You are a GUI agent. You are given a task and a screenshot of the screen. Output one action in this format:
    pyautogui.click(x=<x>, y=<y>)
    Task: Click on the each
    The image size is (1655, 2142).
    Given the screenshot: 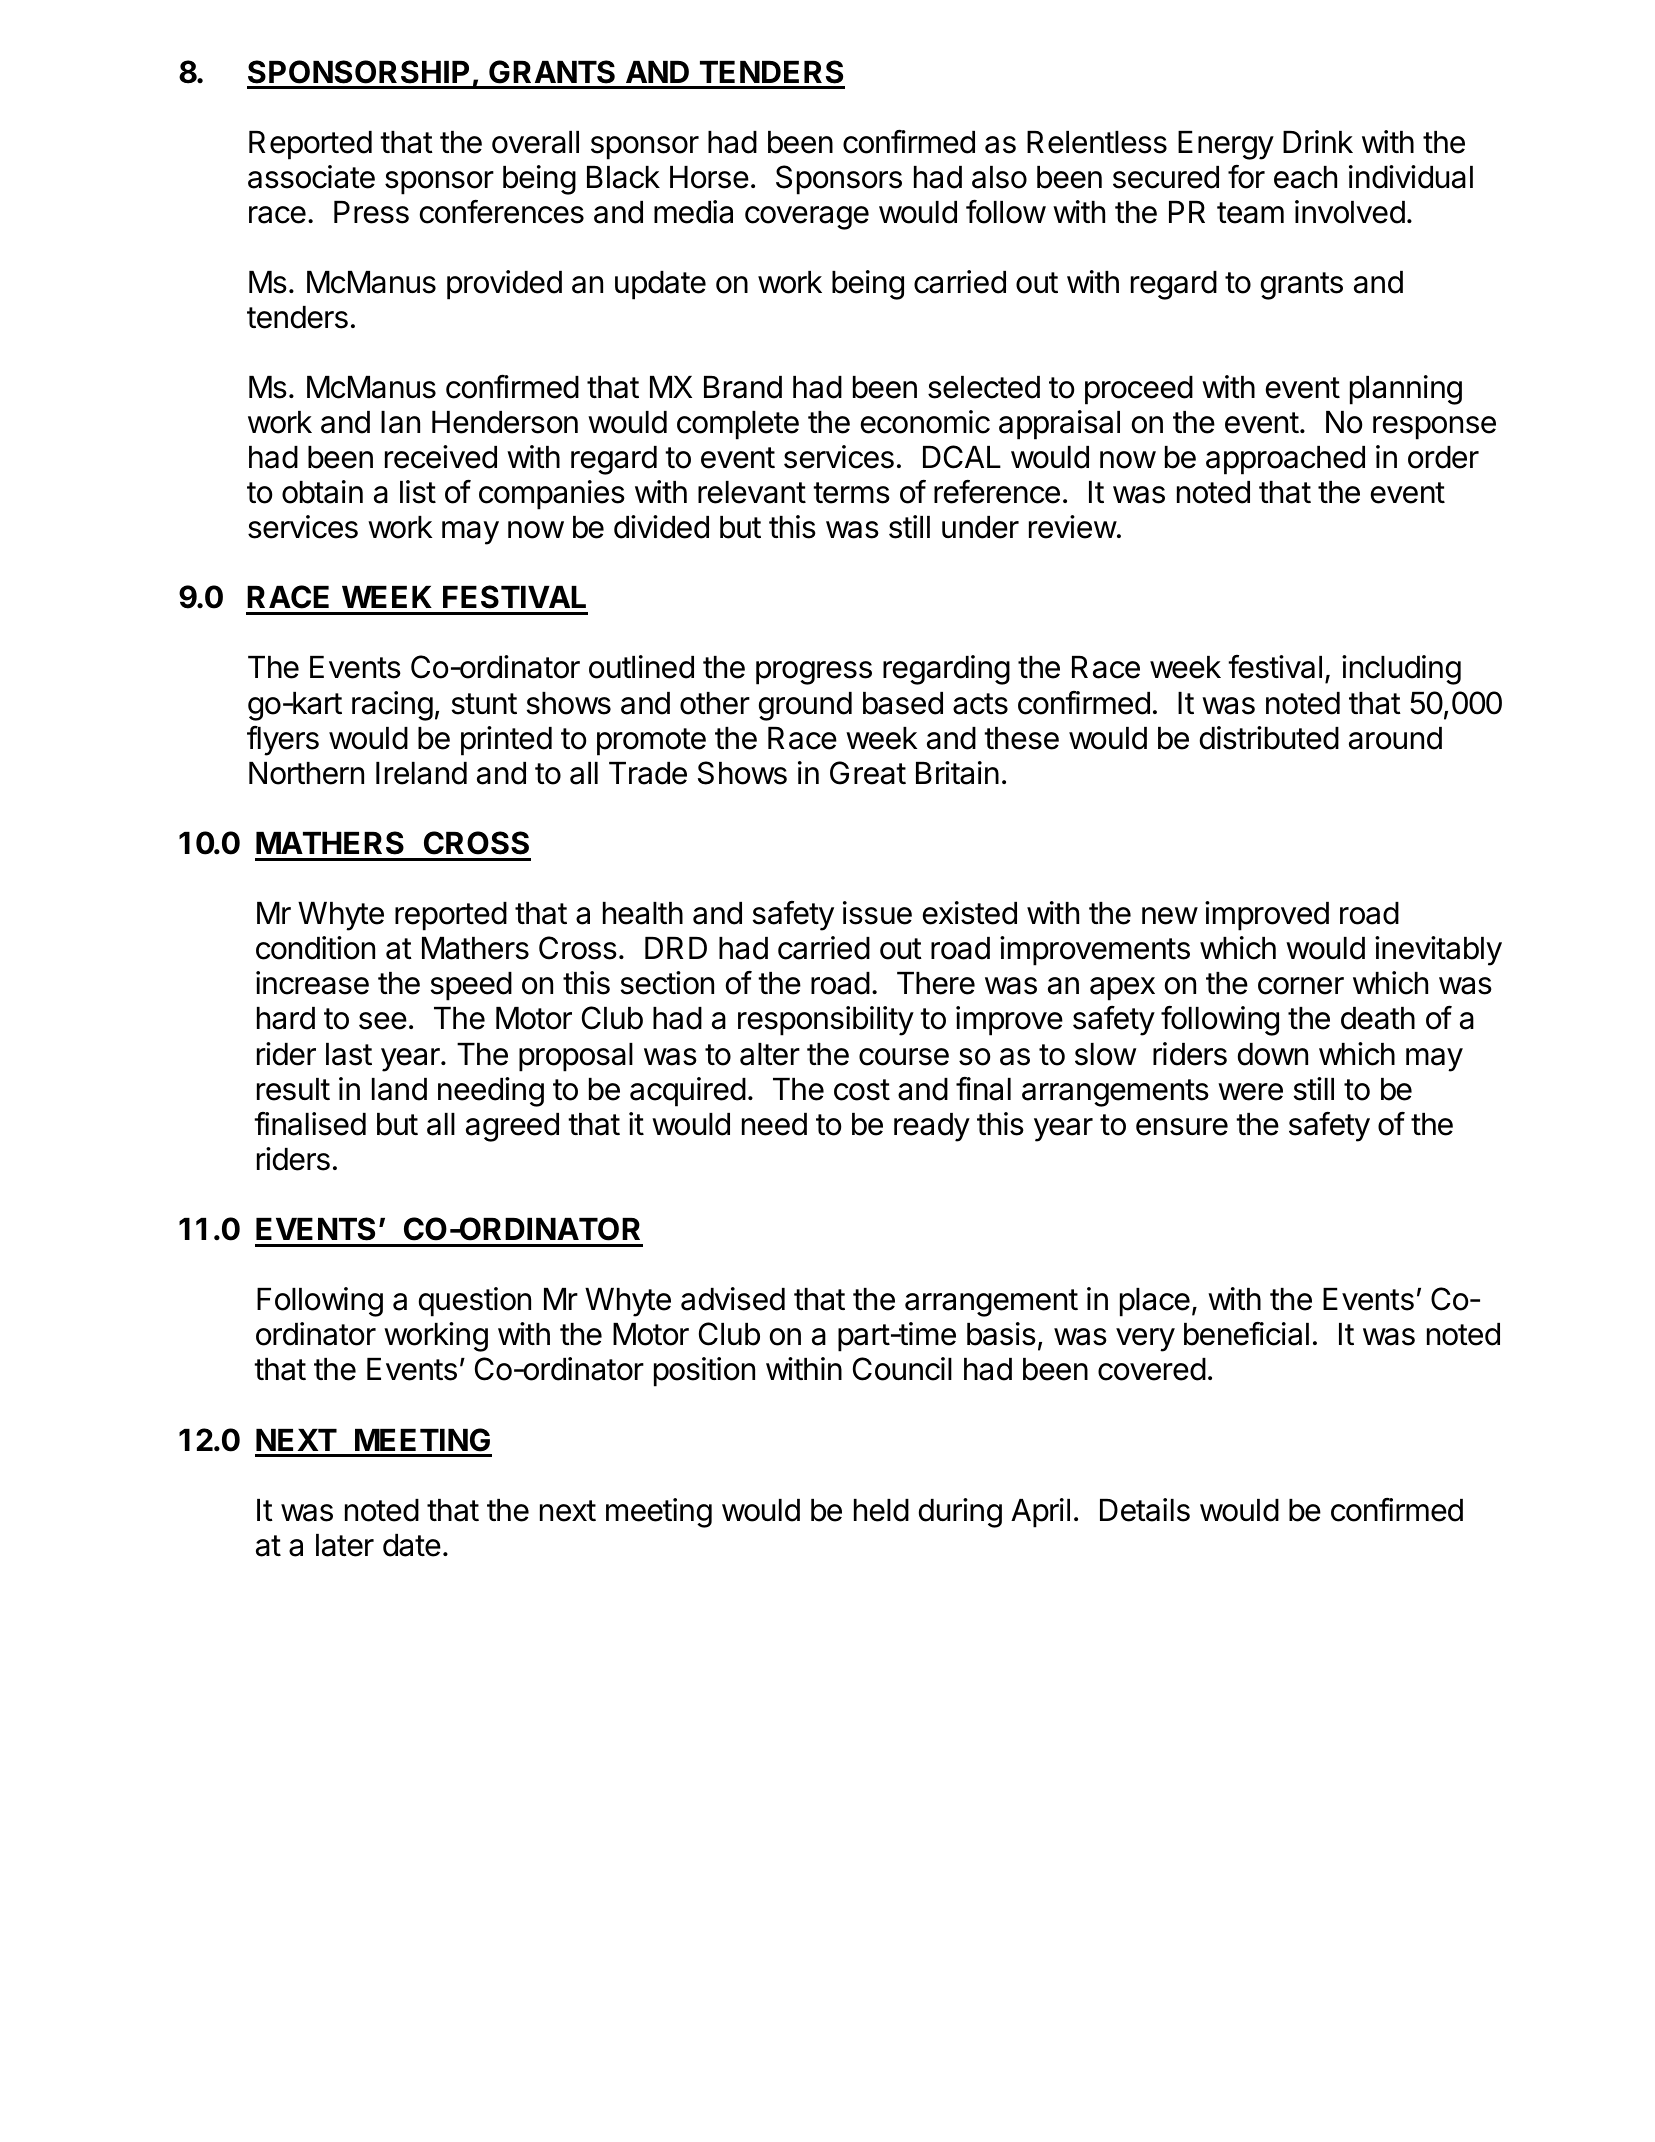 What is the action you would take?
    pyautogui.click(x=1305, y=177)
